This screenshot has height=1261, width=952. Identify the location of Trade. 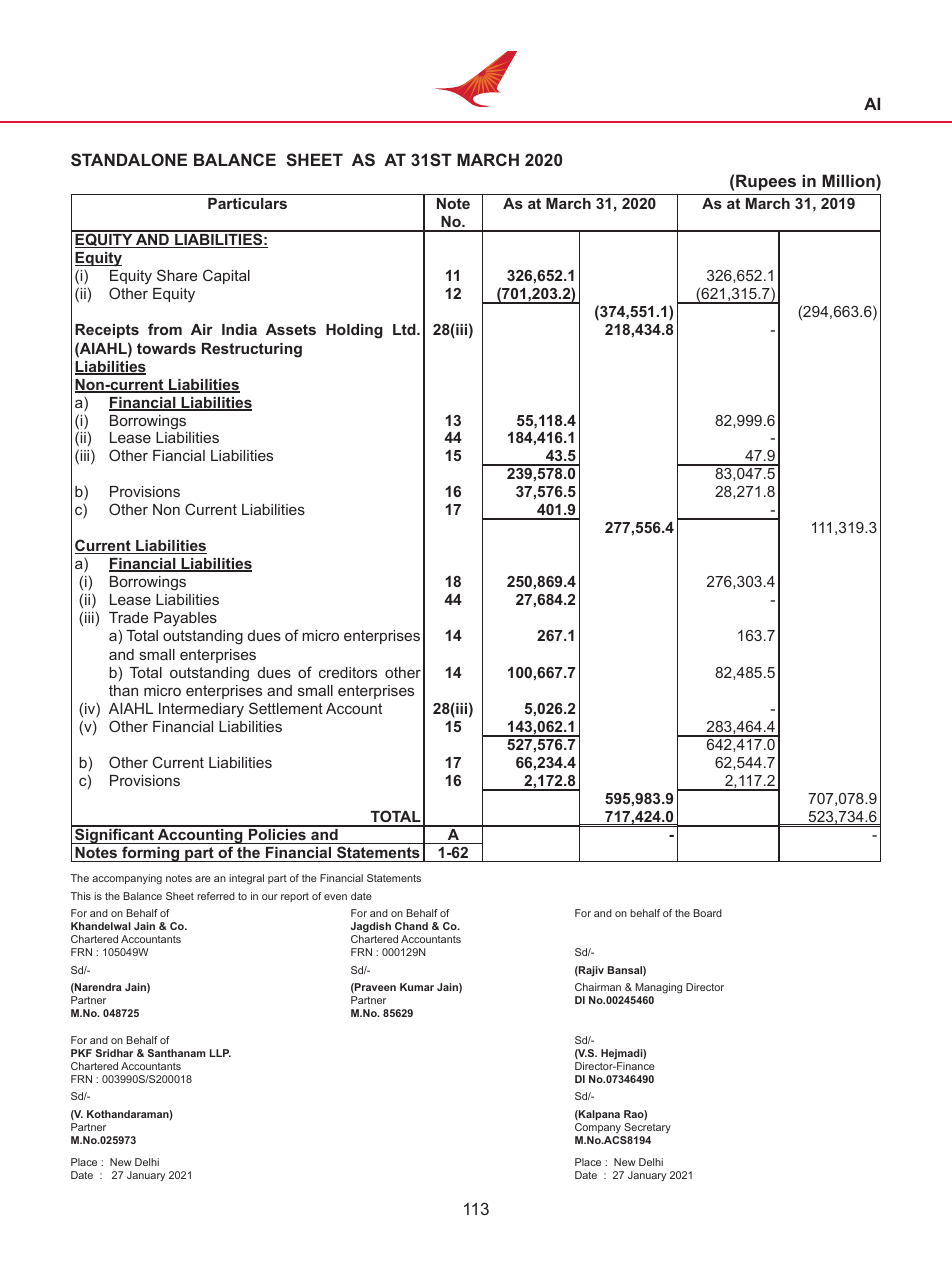
(128, 617).
